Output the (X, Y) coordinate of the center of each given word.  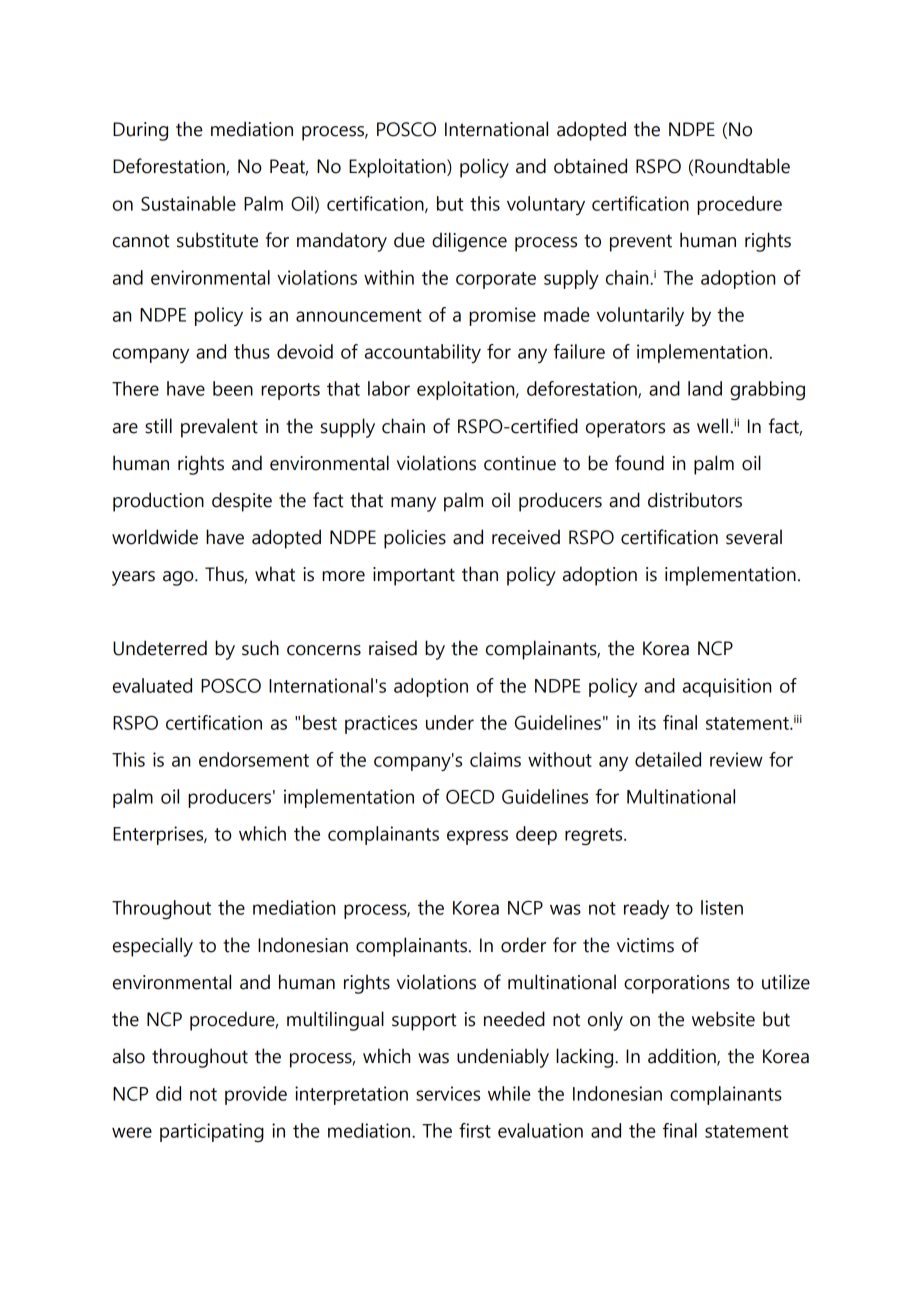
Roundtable (742, 166)
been (233, 388)
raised (393, 648)
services (448, 1093)
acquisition (727, 687)
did (168, 1093)
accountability (423, 353)
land (705, 388)
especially (153, 947)
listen (722, 907)
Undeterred (160, 648)
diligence (469, 242)
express (477, 837)
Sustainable (188, 203)
